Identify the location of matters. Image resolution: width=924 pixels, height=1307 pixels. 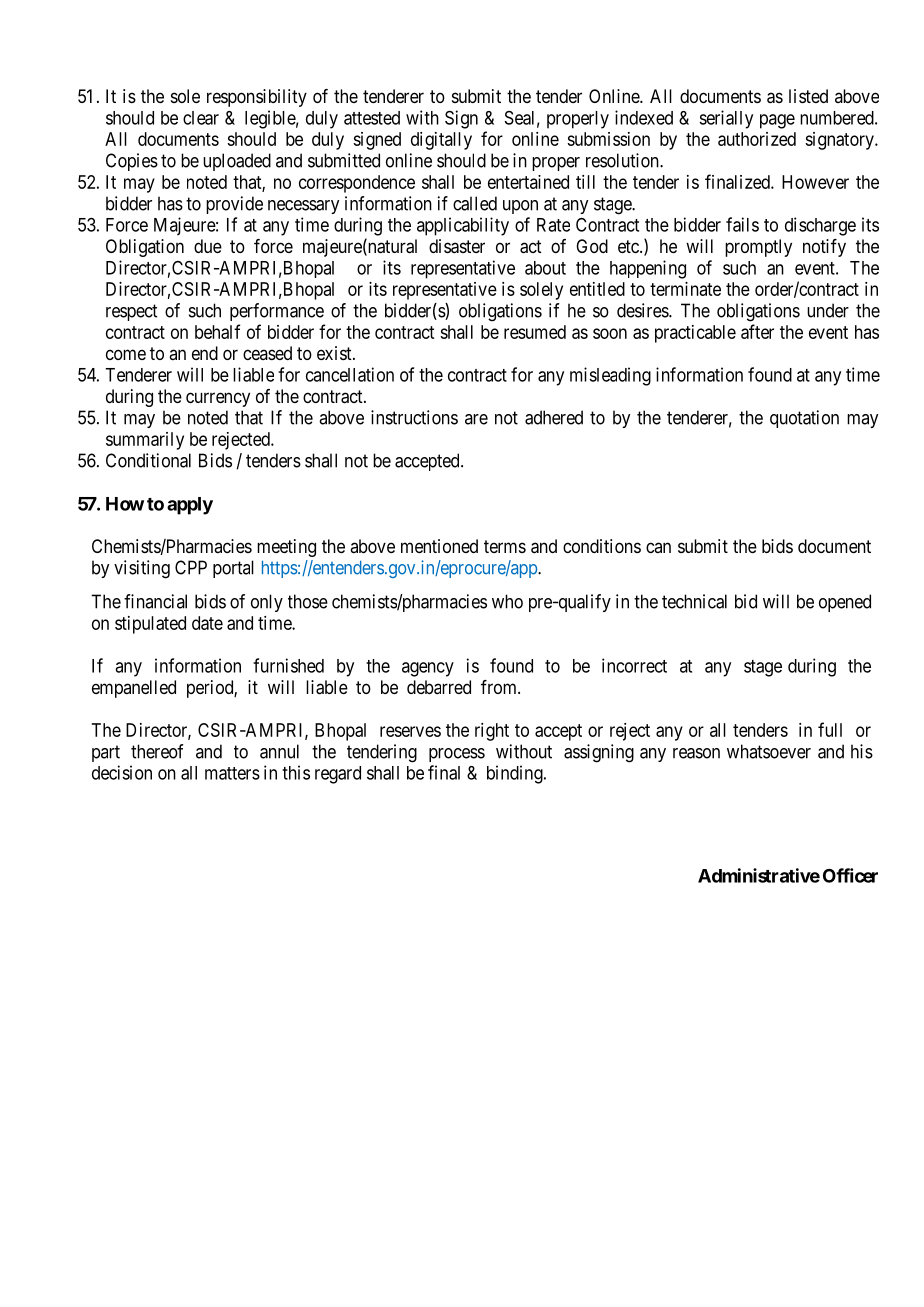
(232, 773).
